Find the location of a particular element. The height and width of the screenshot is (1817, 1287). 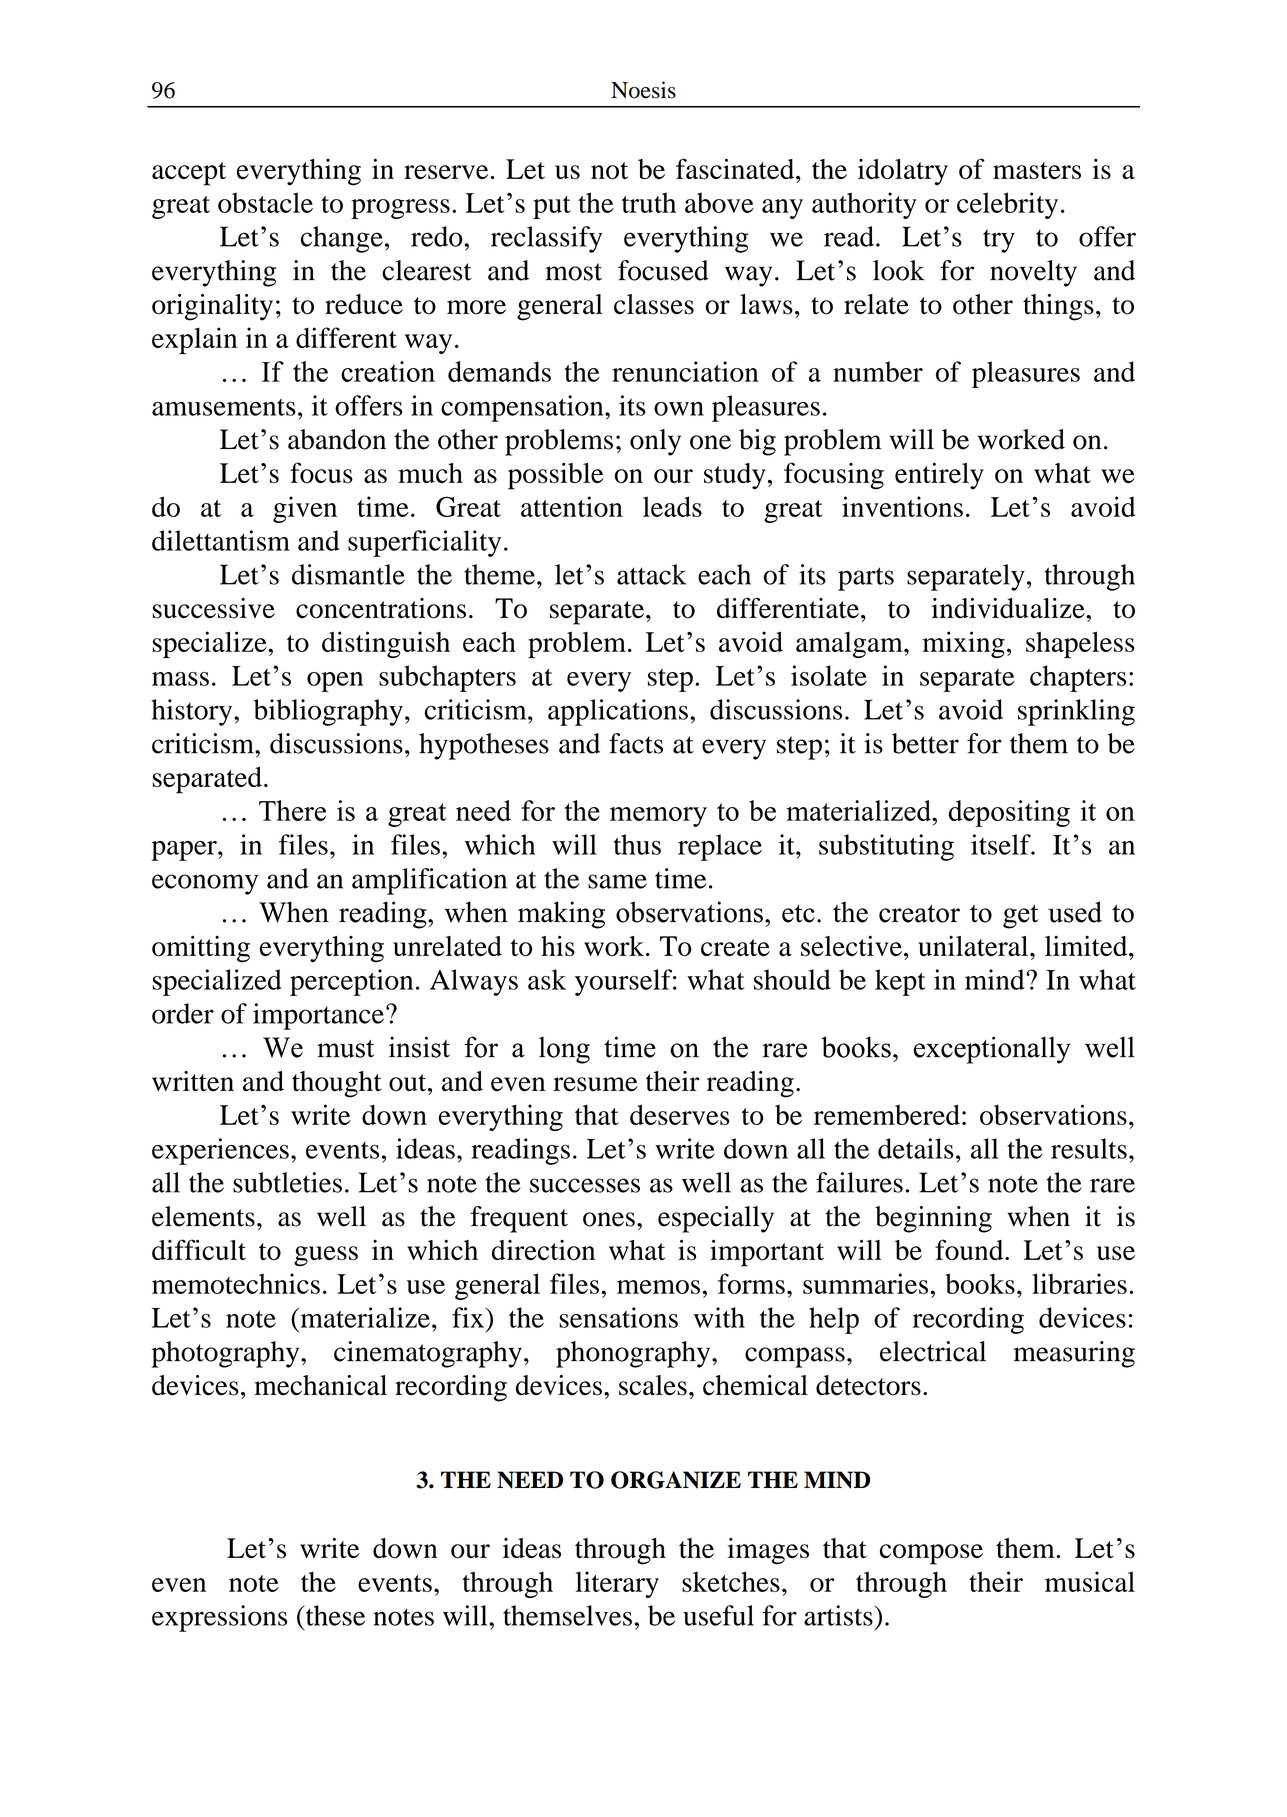

get is located at coordinates (1020, 916).
